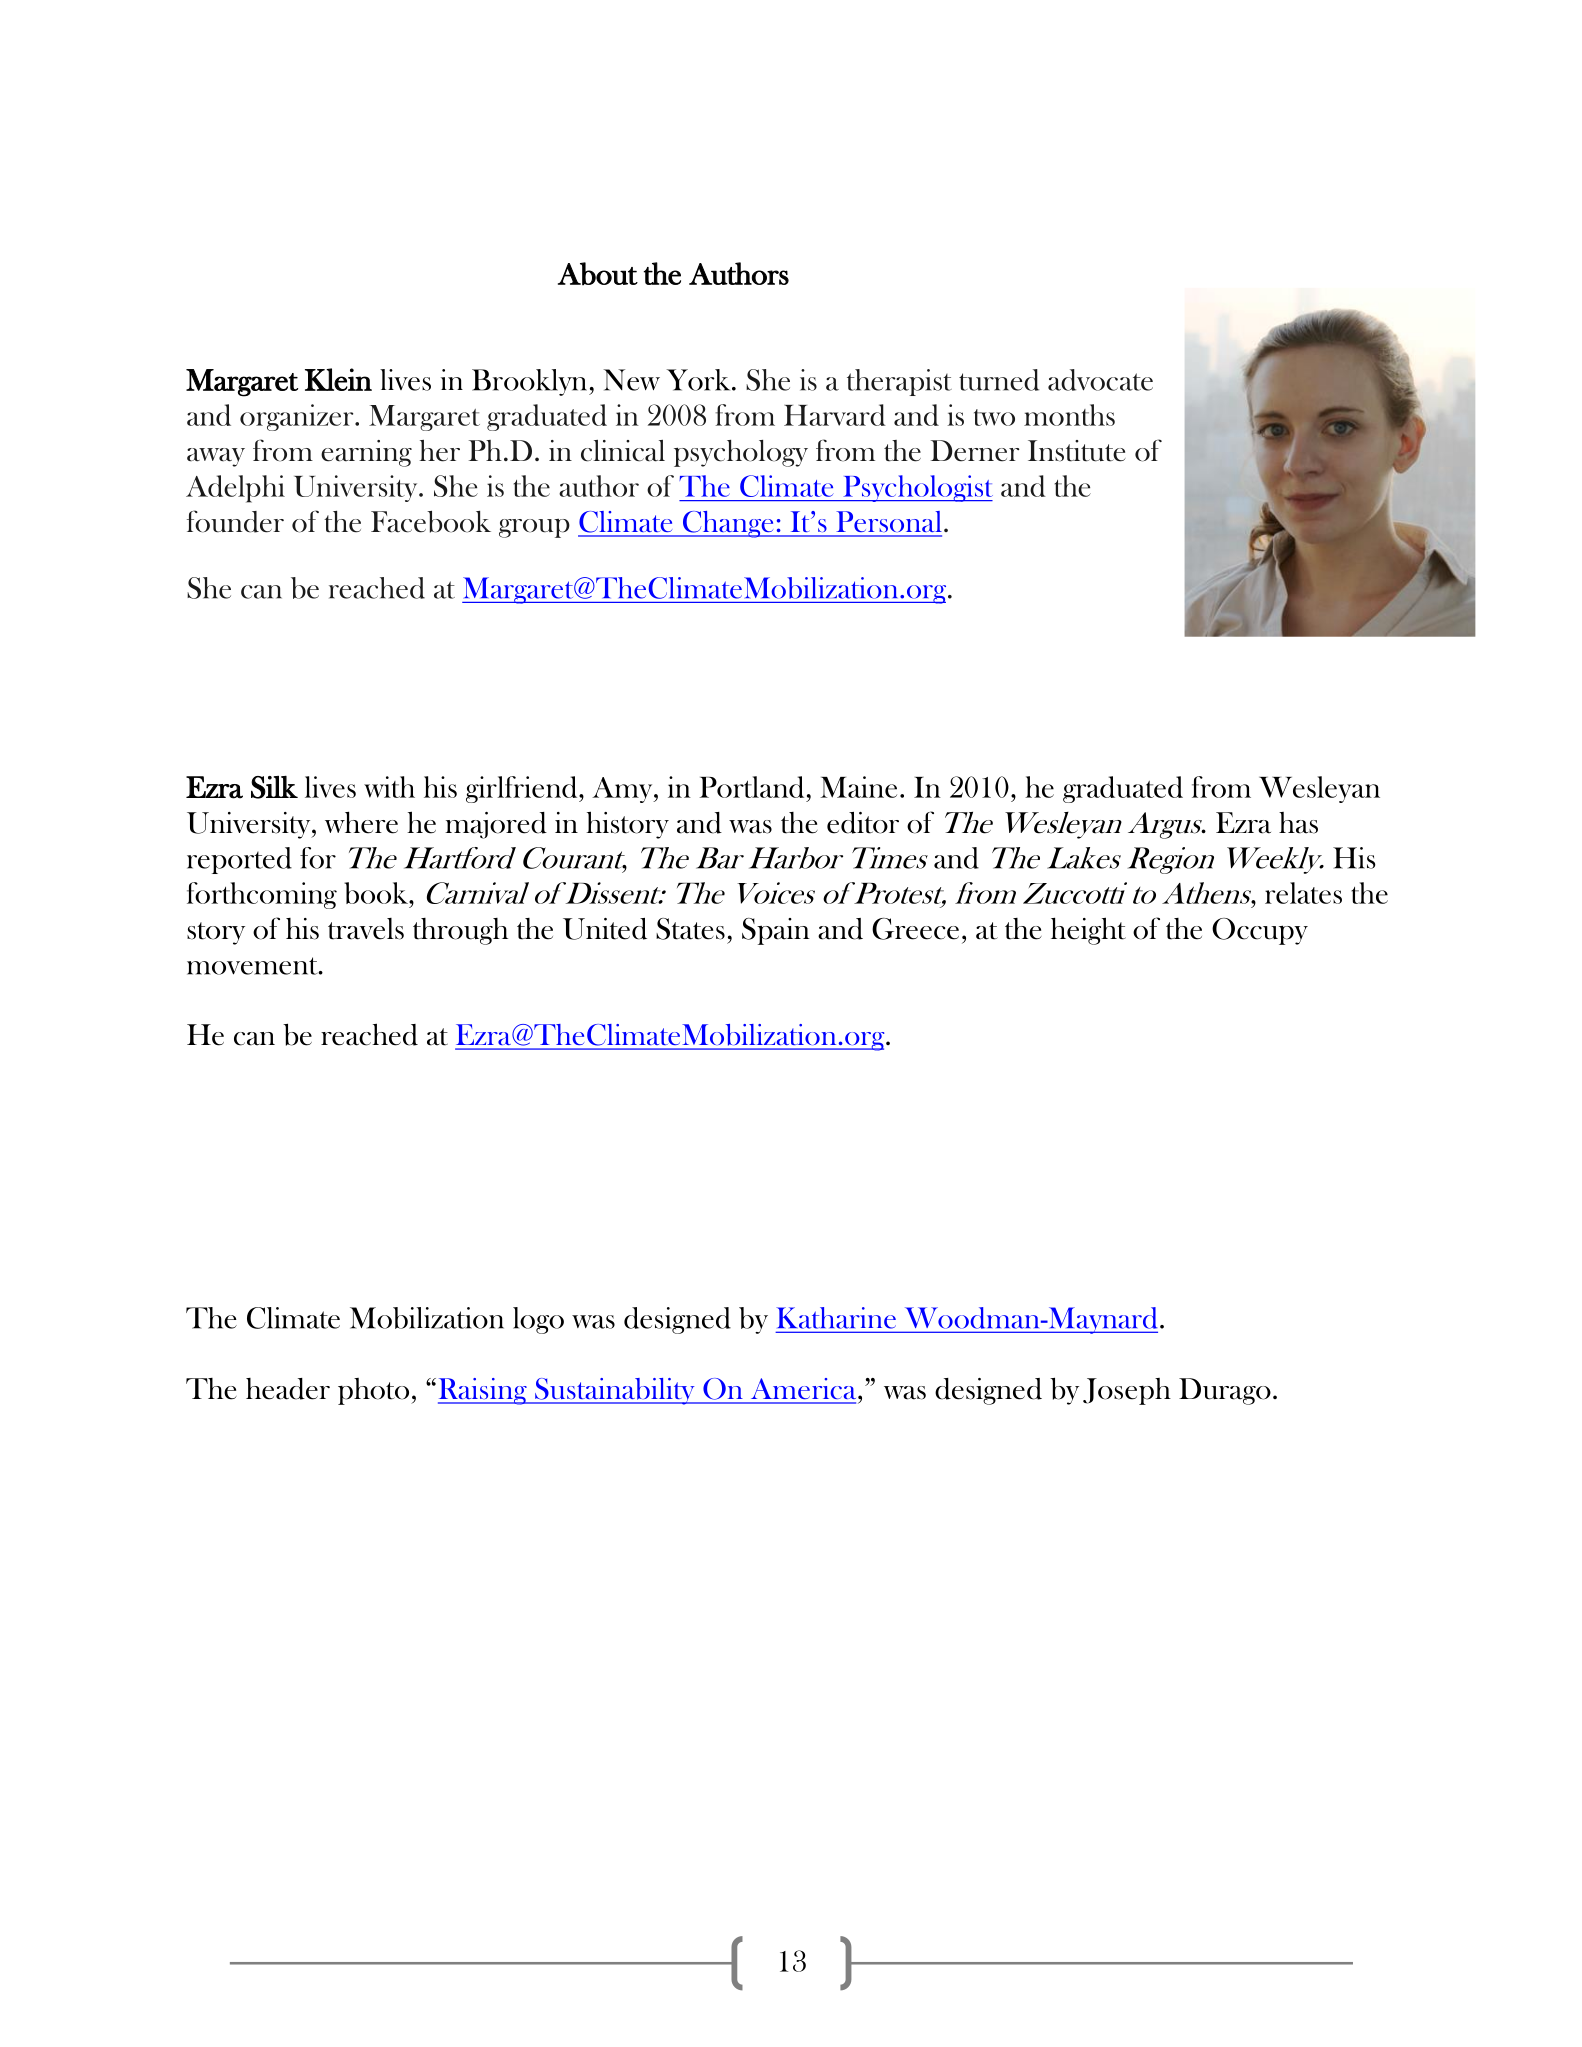  What do you see at coordinates (700, 380) in the image?
I see `York` at bounding box center [700, 380].
